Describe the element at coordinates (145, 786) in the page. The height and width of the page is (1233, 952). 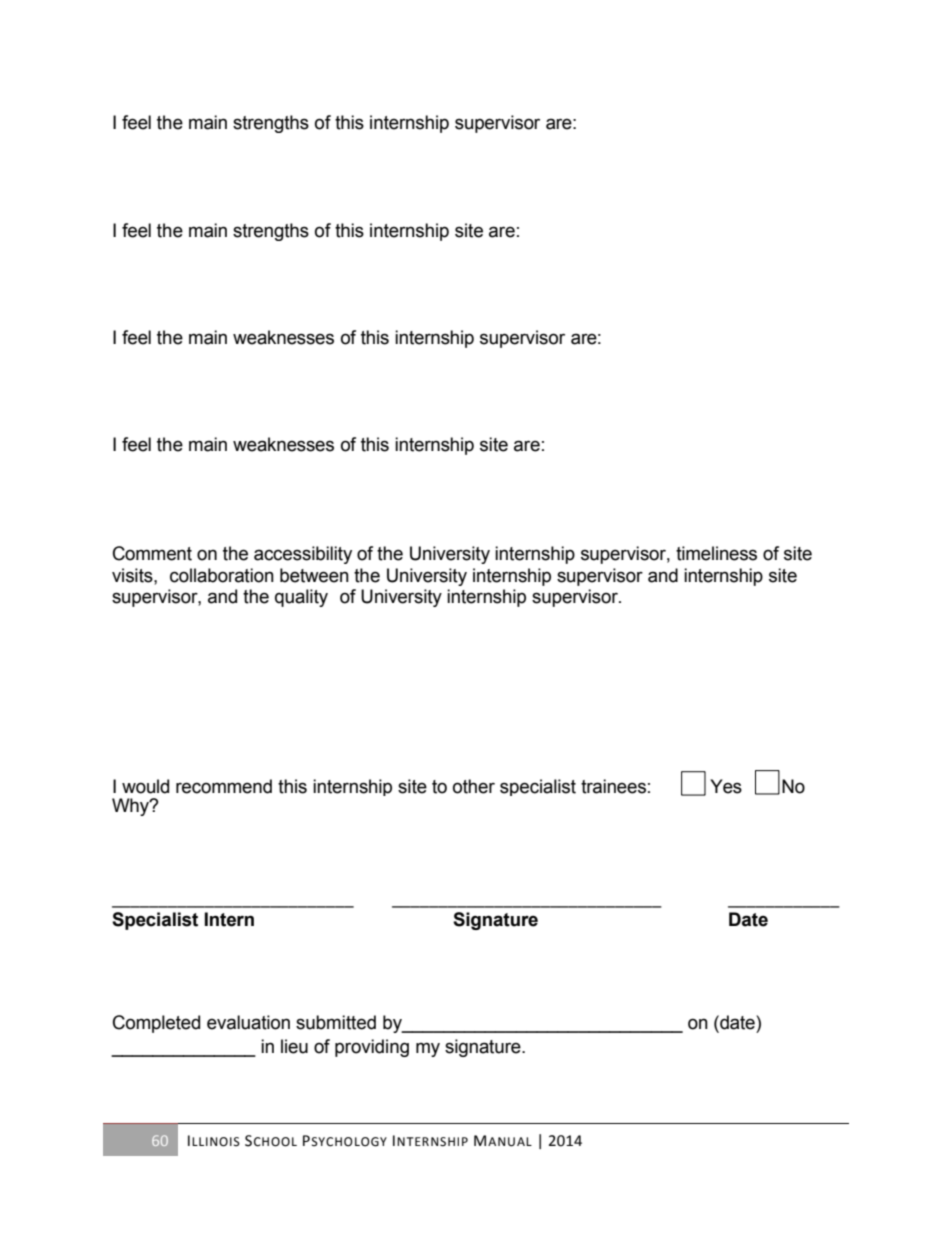
I see `would` at that location.
